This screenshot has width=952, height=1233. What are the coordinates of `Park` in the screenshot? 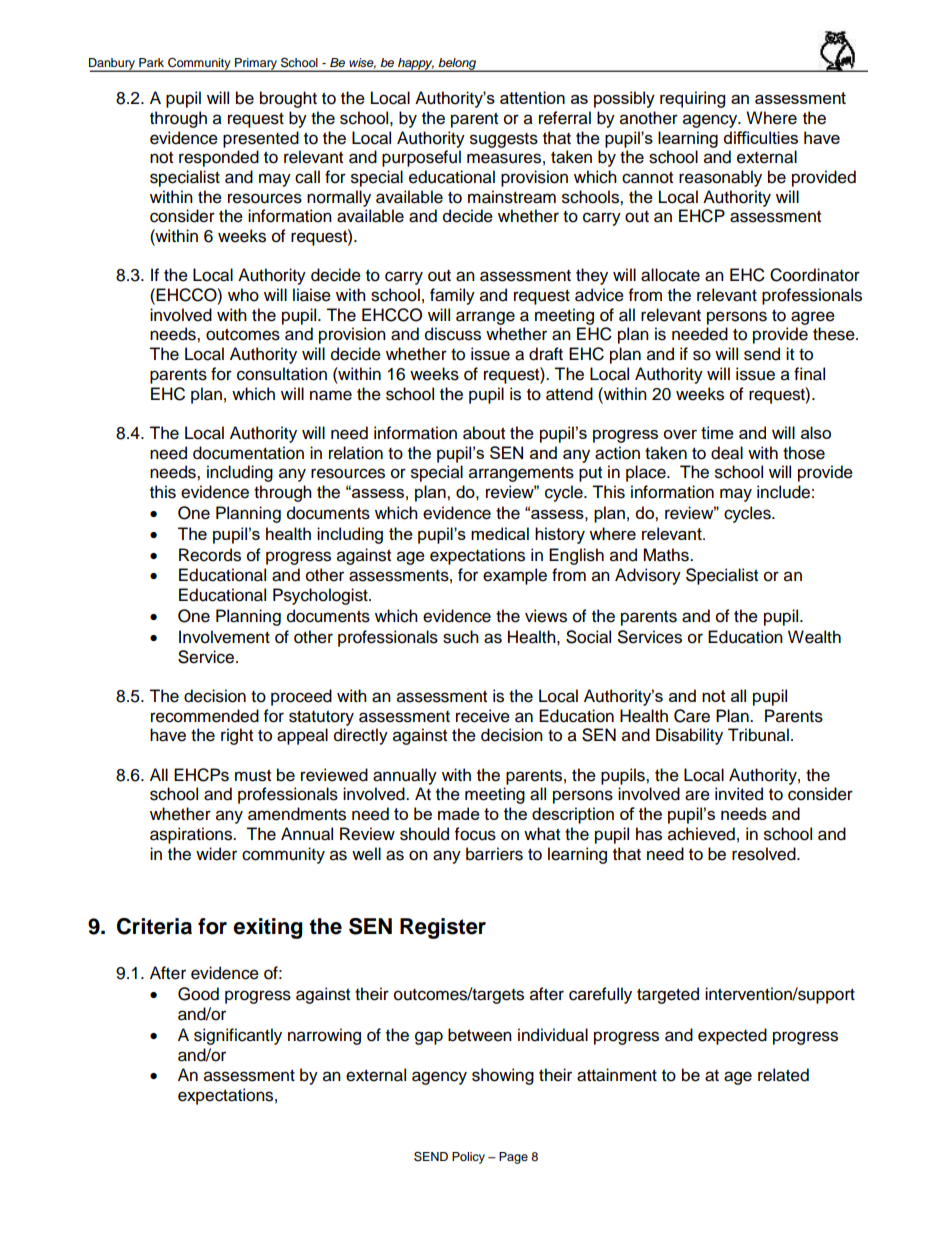 It's located at (151, 62).
